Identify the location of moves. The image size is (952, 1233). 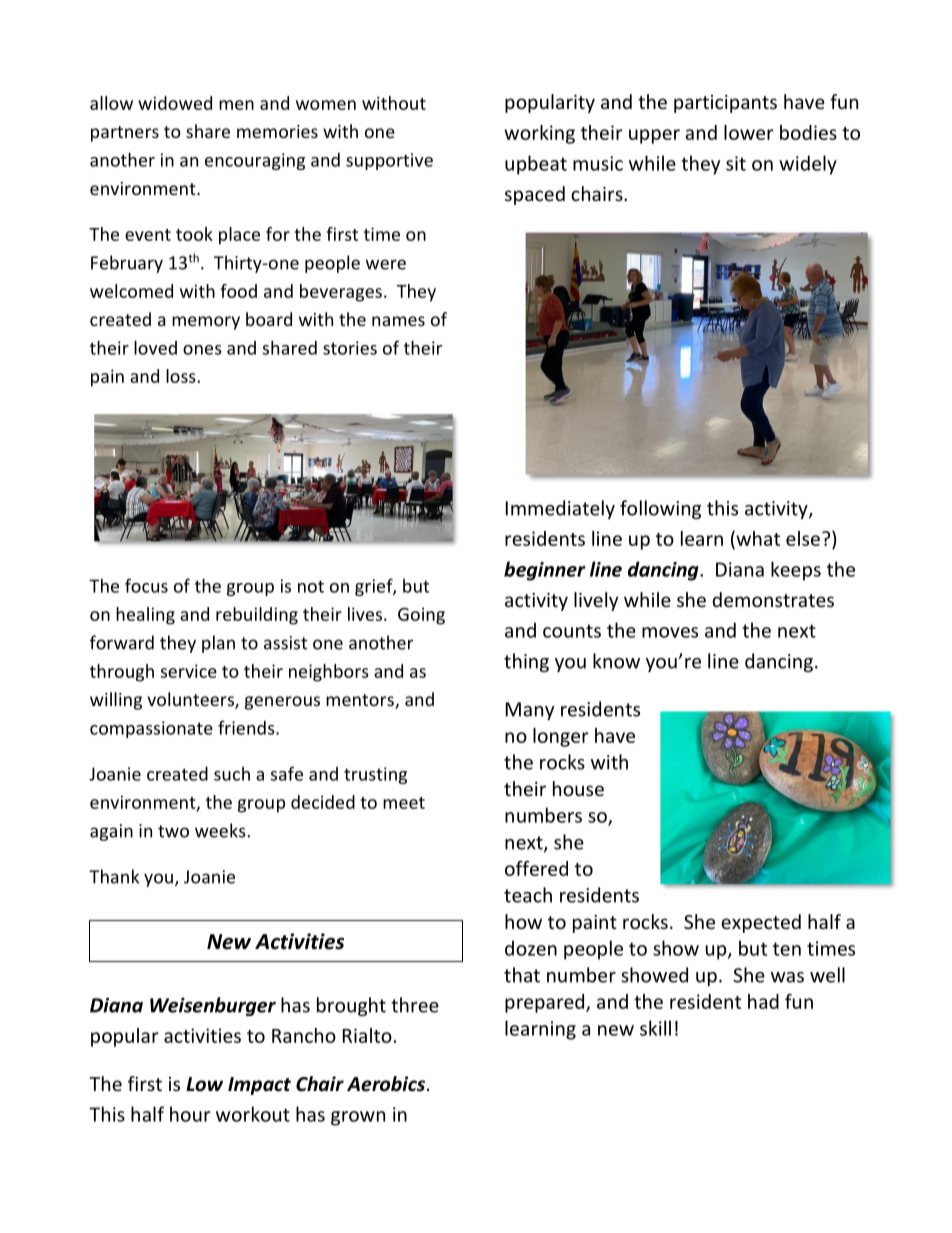
(670, 632).
